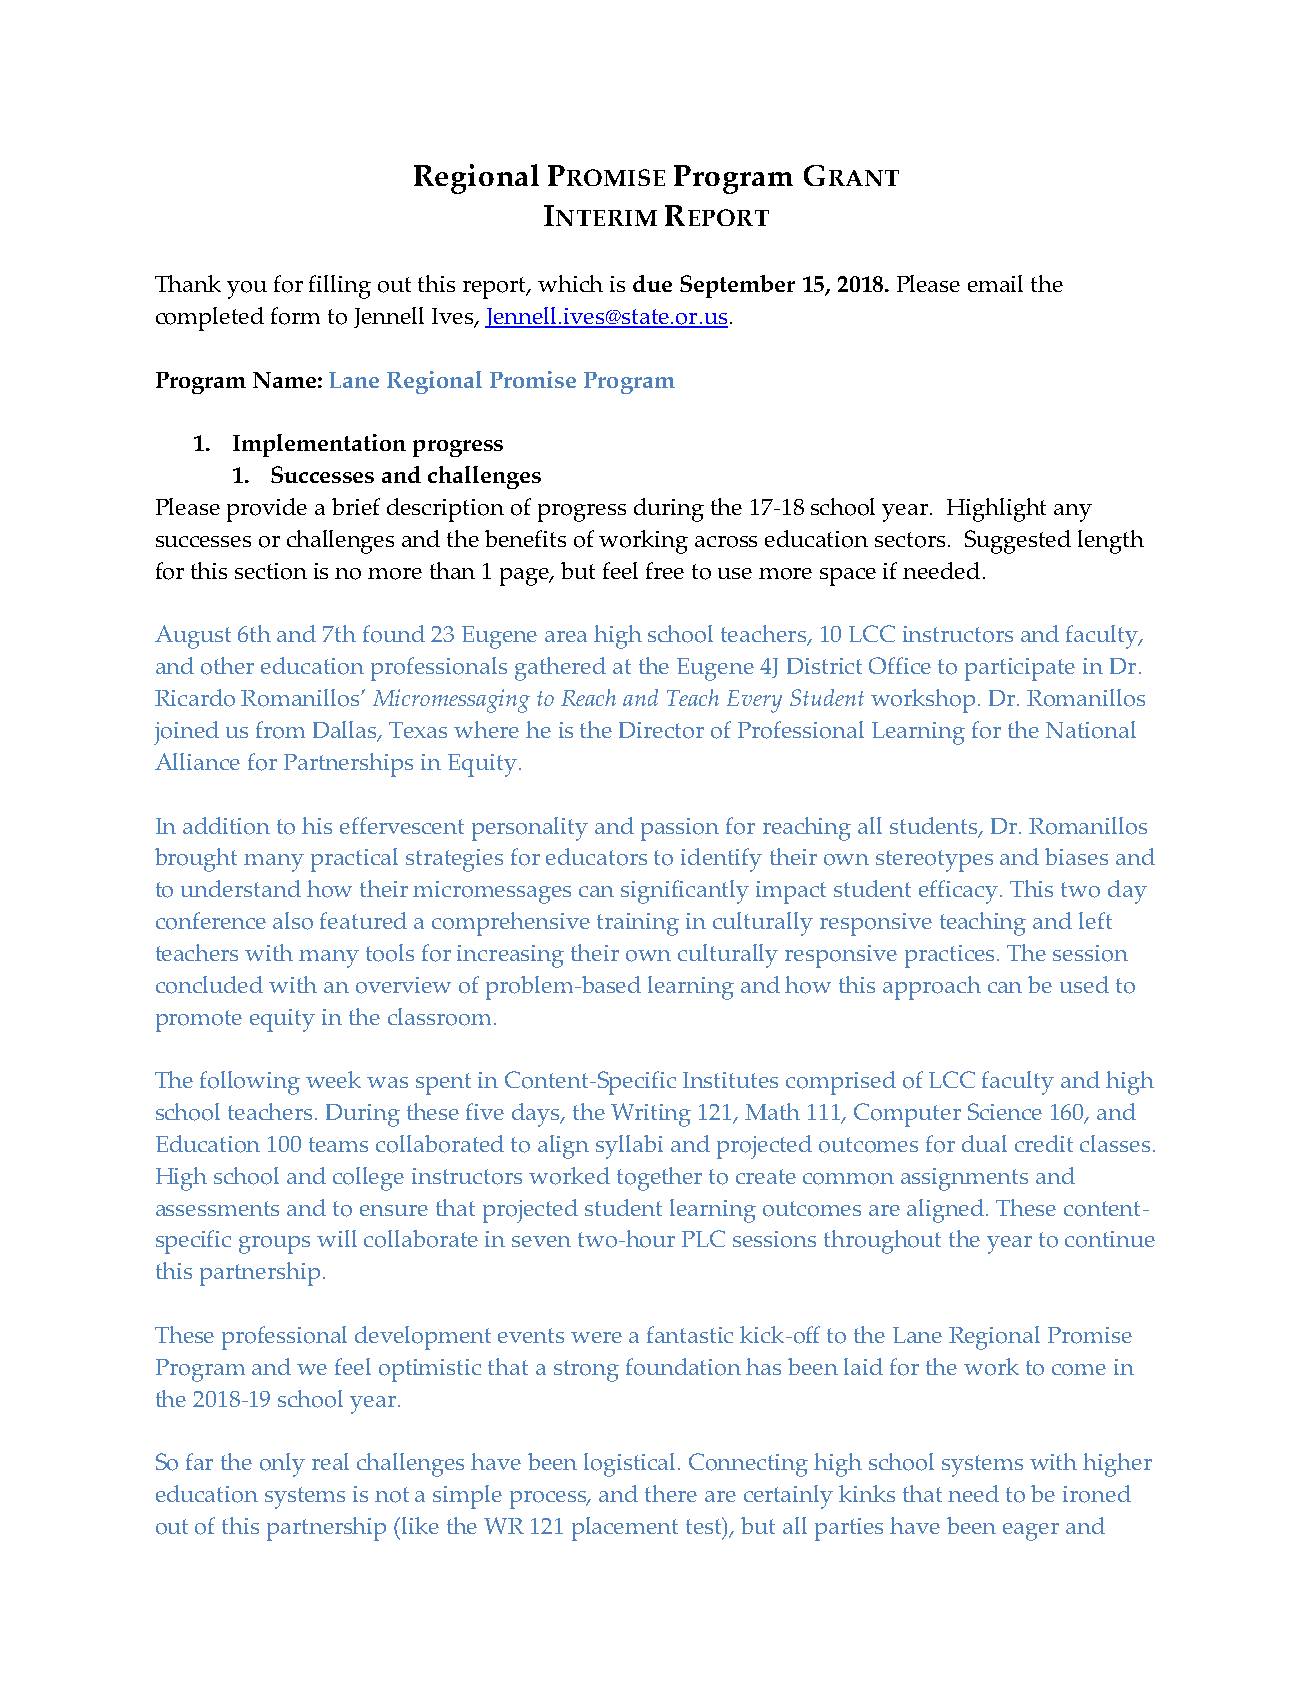  Describe the element at coordinates (665, 570) in the screenshot. I see `free` at that location.
